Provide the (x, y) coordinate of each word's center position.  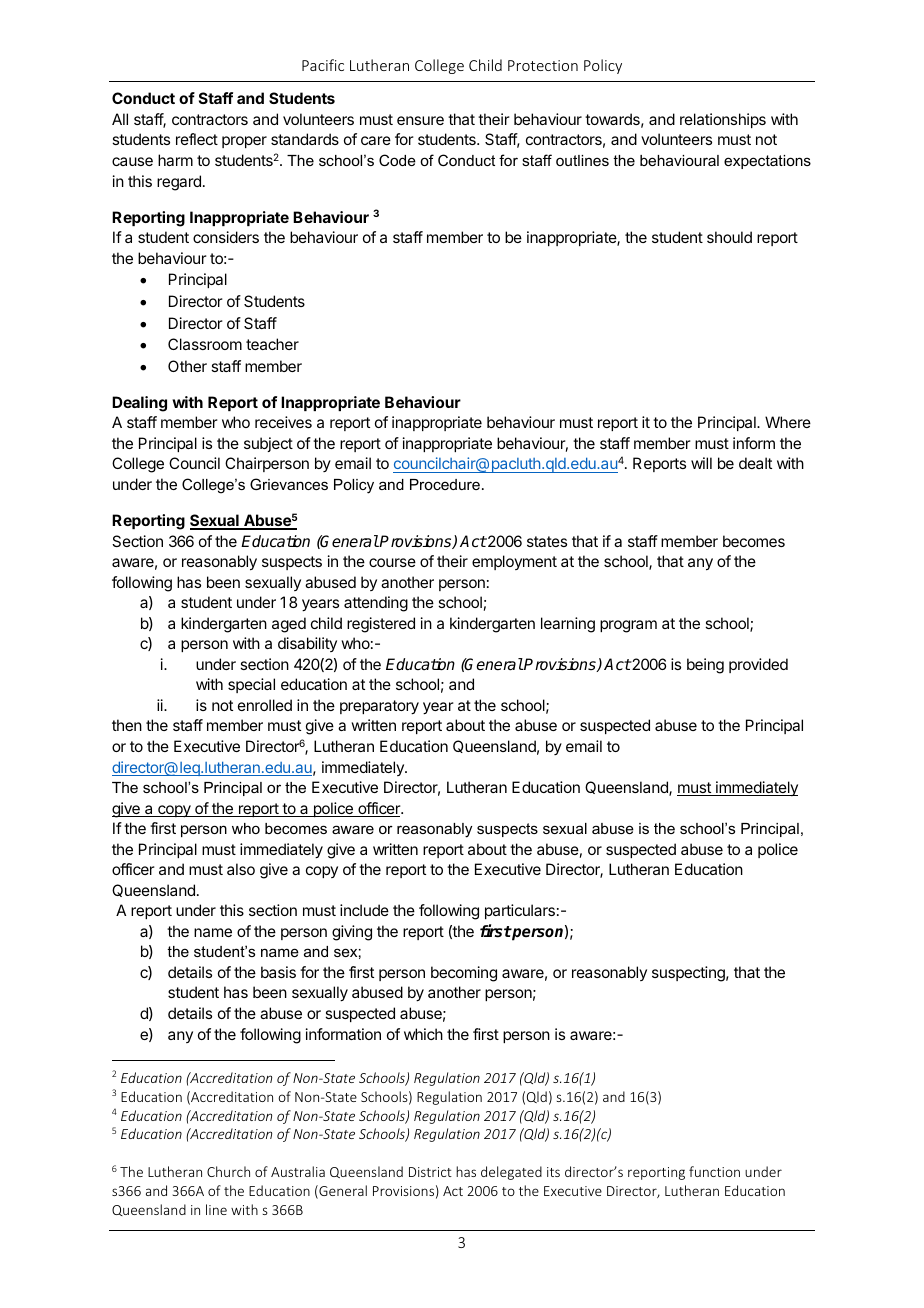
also (241, 869)
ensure (420, 120)
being (705, 666)
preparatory (379, 707)
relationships (723, 120)
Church (228, 1171)
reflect (197, 139)
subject (268, 444)
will (701, 463)
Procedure (445, 484)
